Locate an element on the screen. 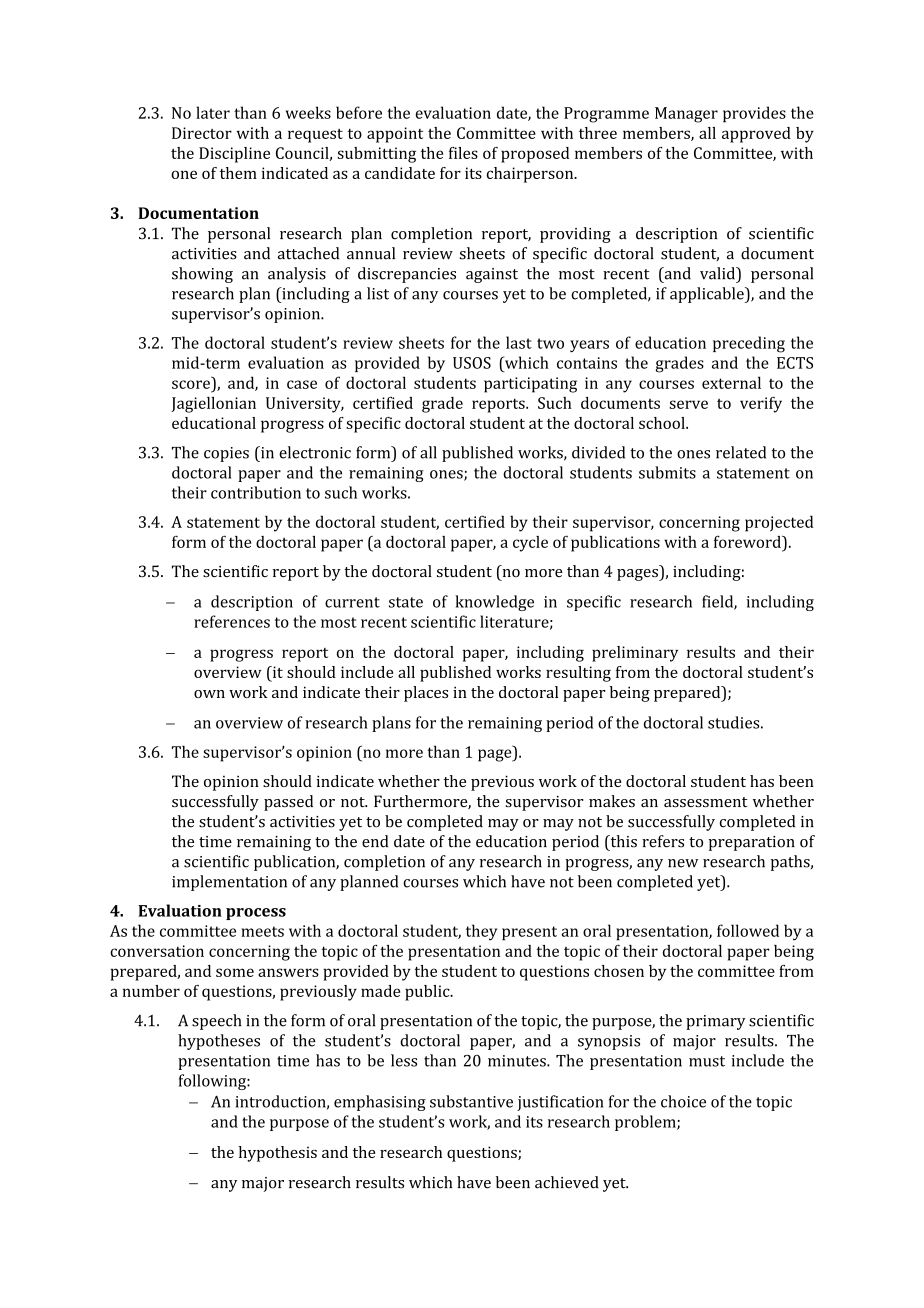 This screenshot has height=1308, width=924. files is located at coordinates (463, 153).
